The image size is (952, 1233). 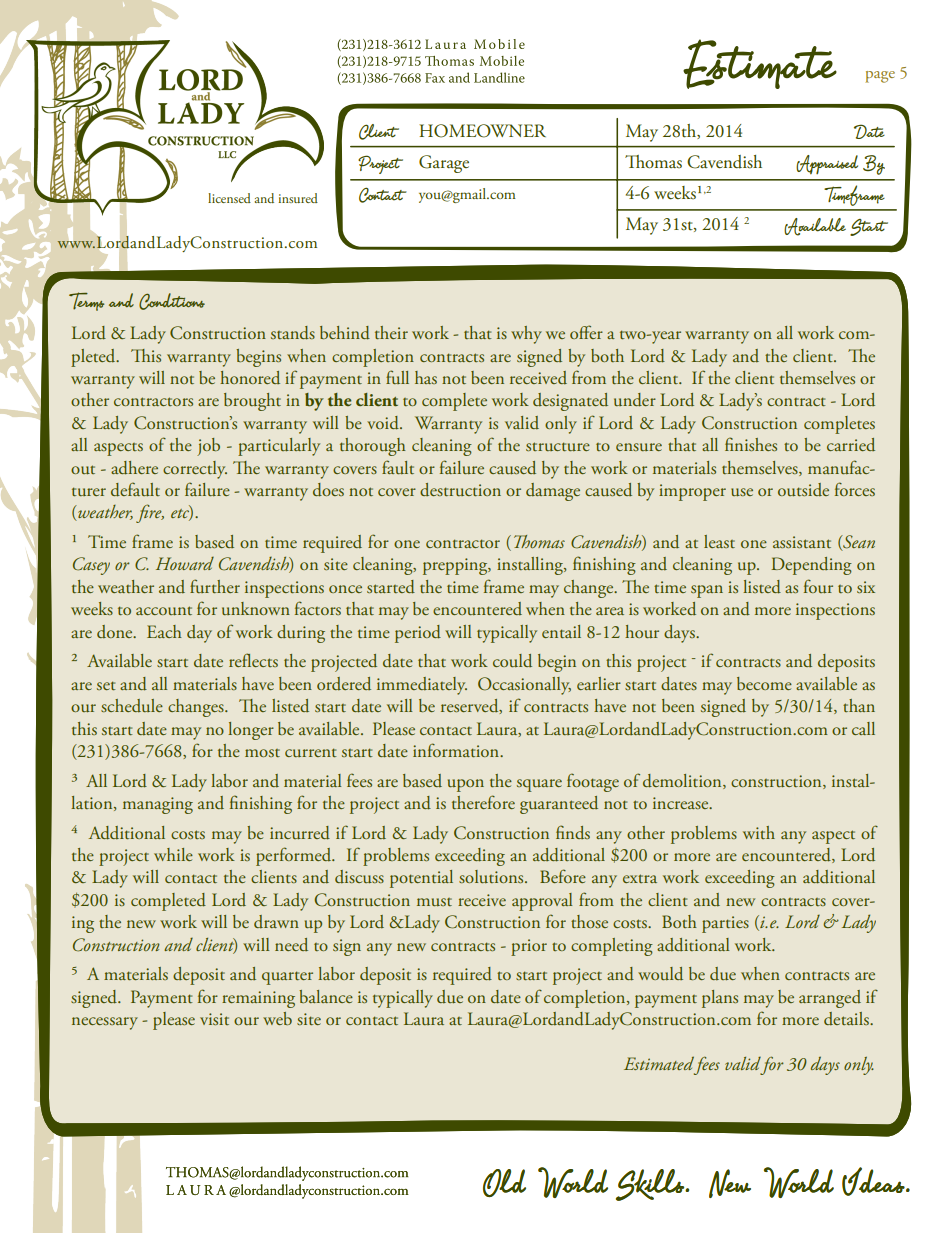 What do you see at coordinates (214, 1019) in the screenshot?
I see `visit` at bounding box center [214, 1019].
